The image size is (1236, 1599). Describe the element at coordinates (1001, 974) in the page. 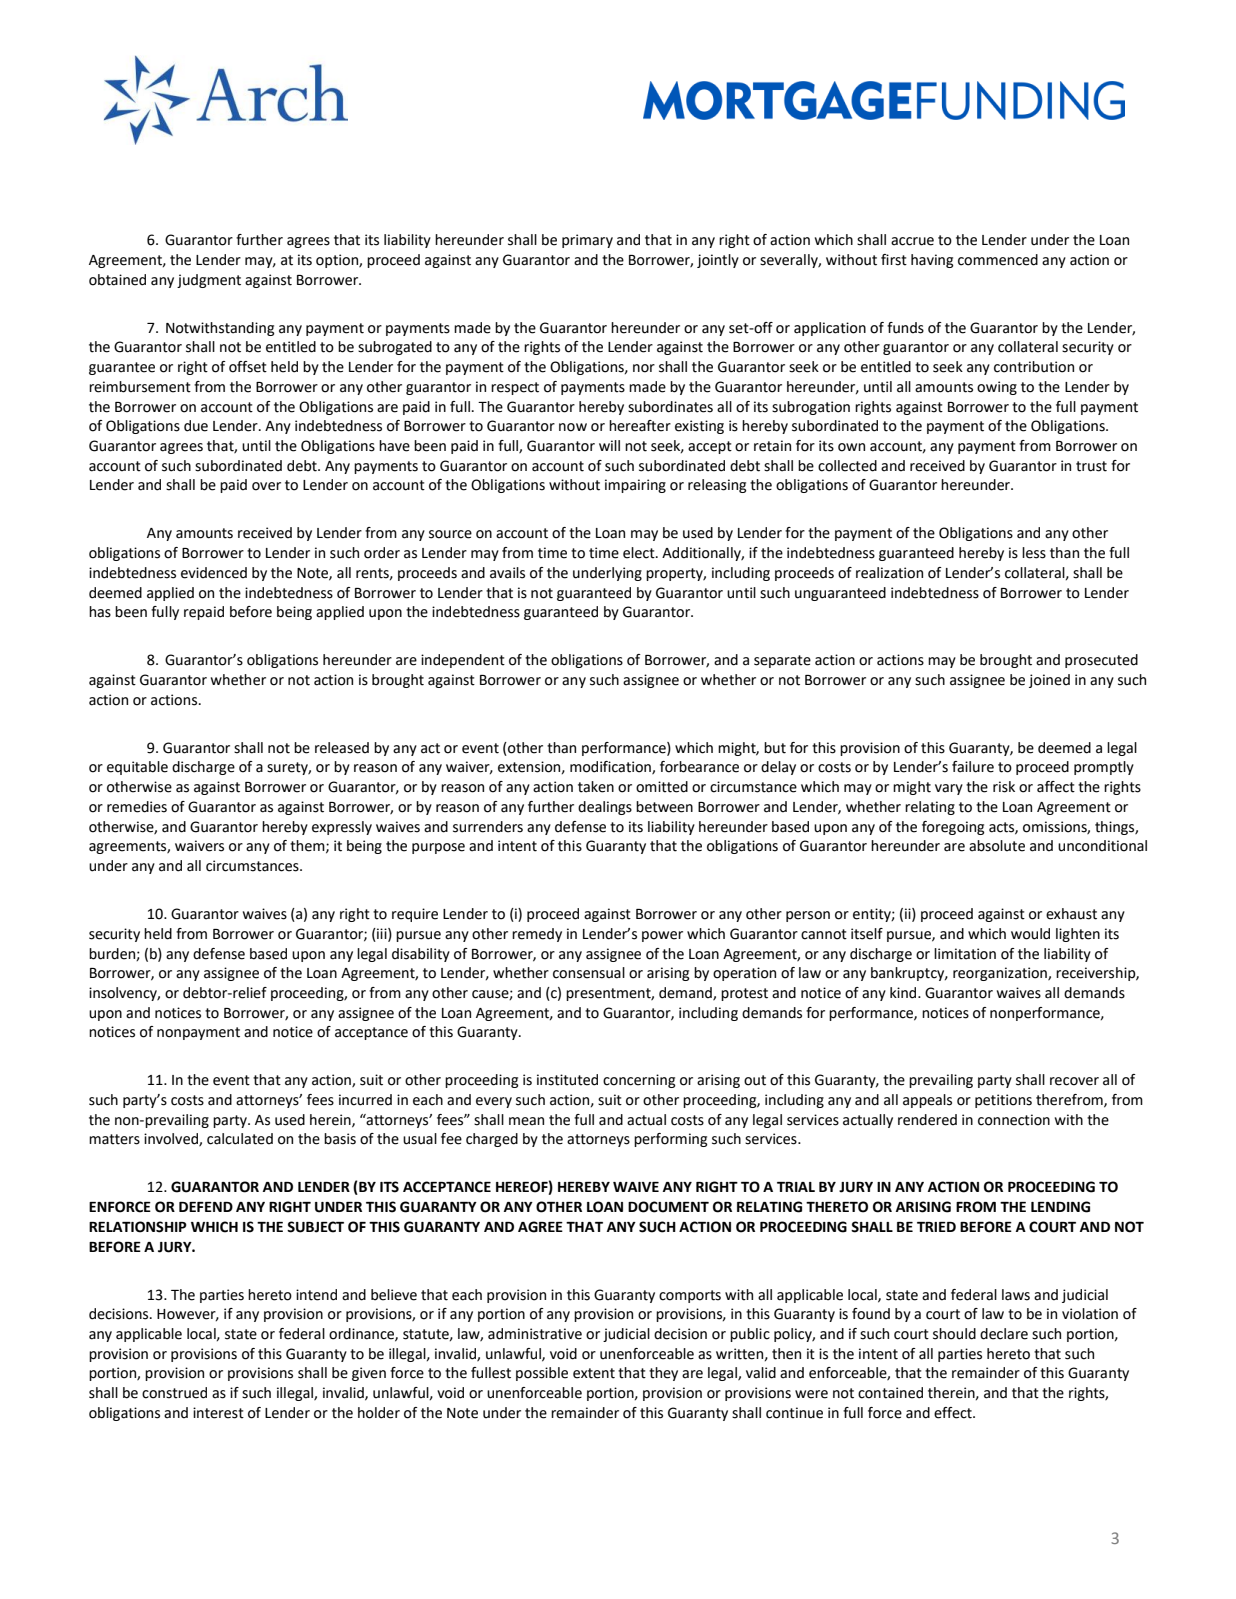

I see `reorganization` at that location.
